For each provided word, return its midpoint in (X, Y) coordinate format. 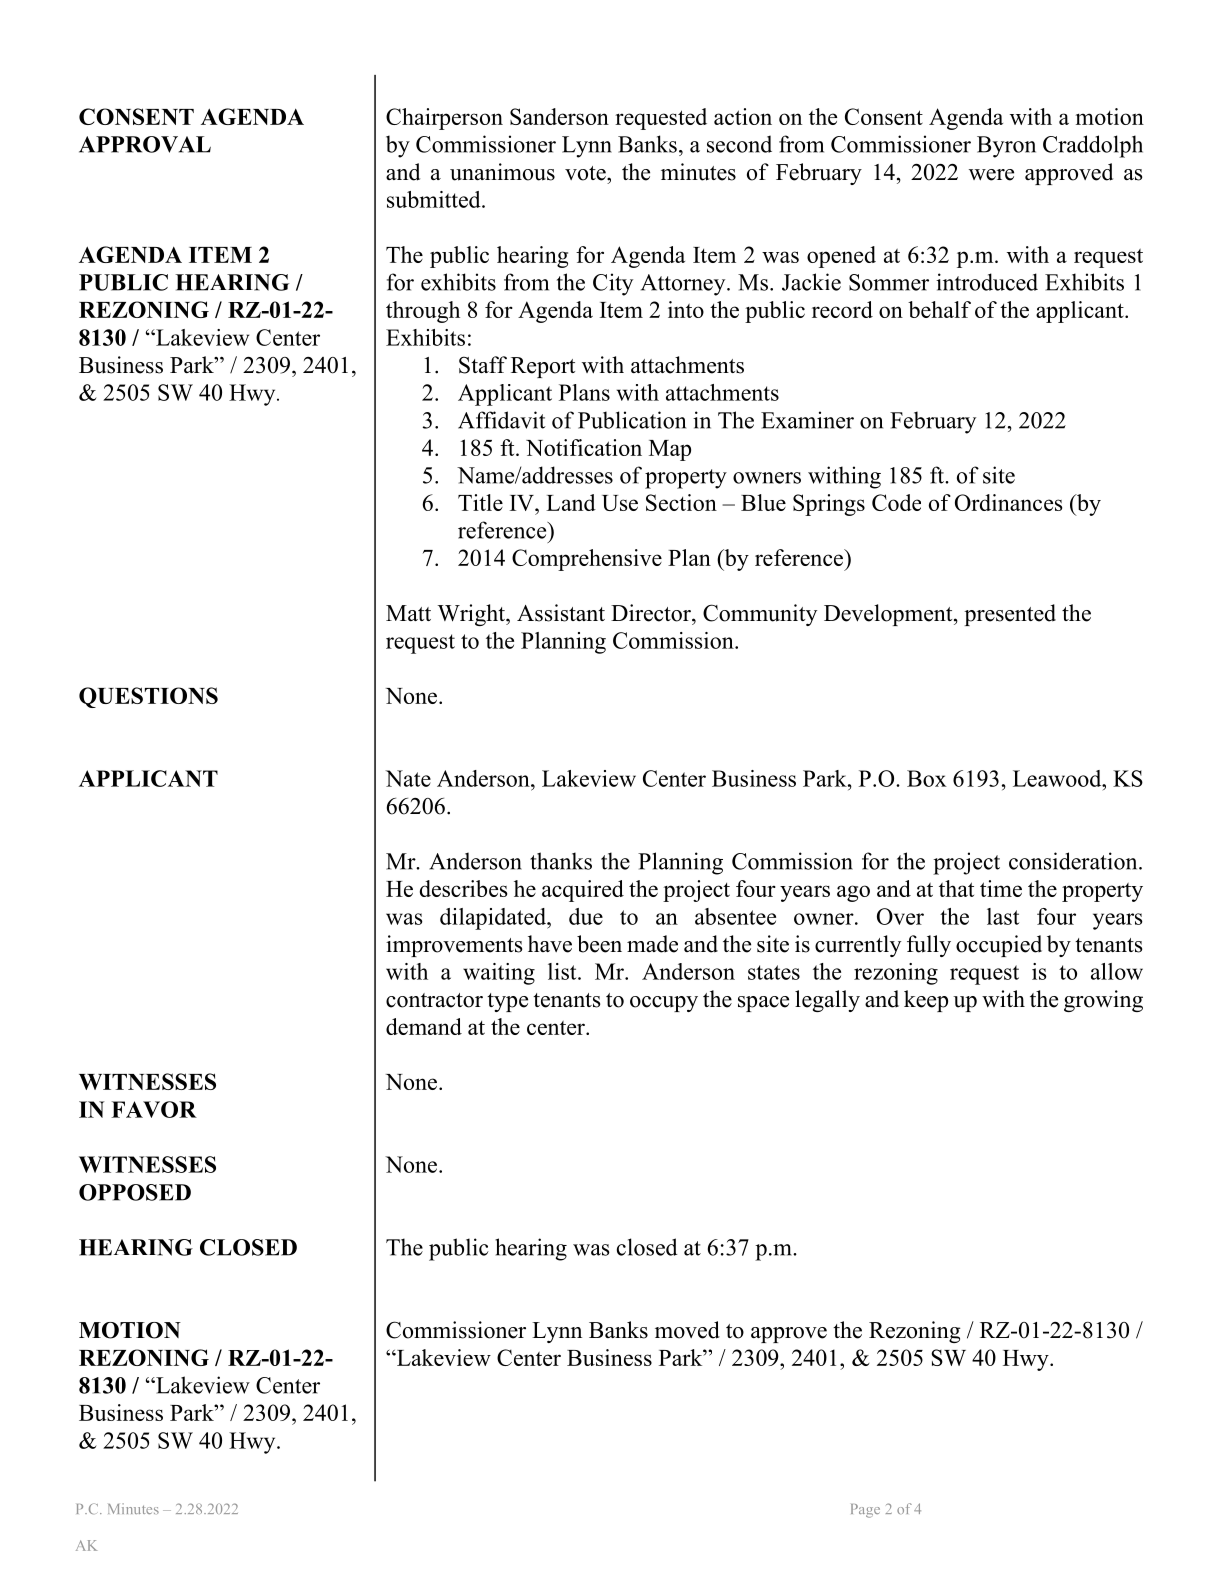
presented (1010, 615)
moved (687, 1330)
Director (652, 613)
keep (926, 1001)
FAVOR (154, 1109)
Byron (1006, 147)
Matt (408, 613)
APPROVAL (145, 144)
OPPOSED (135, 1192)
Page (865, 1511)
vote (586, 173)
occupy (664, 1004)
